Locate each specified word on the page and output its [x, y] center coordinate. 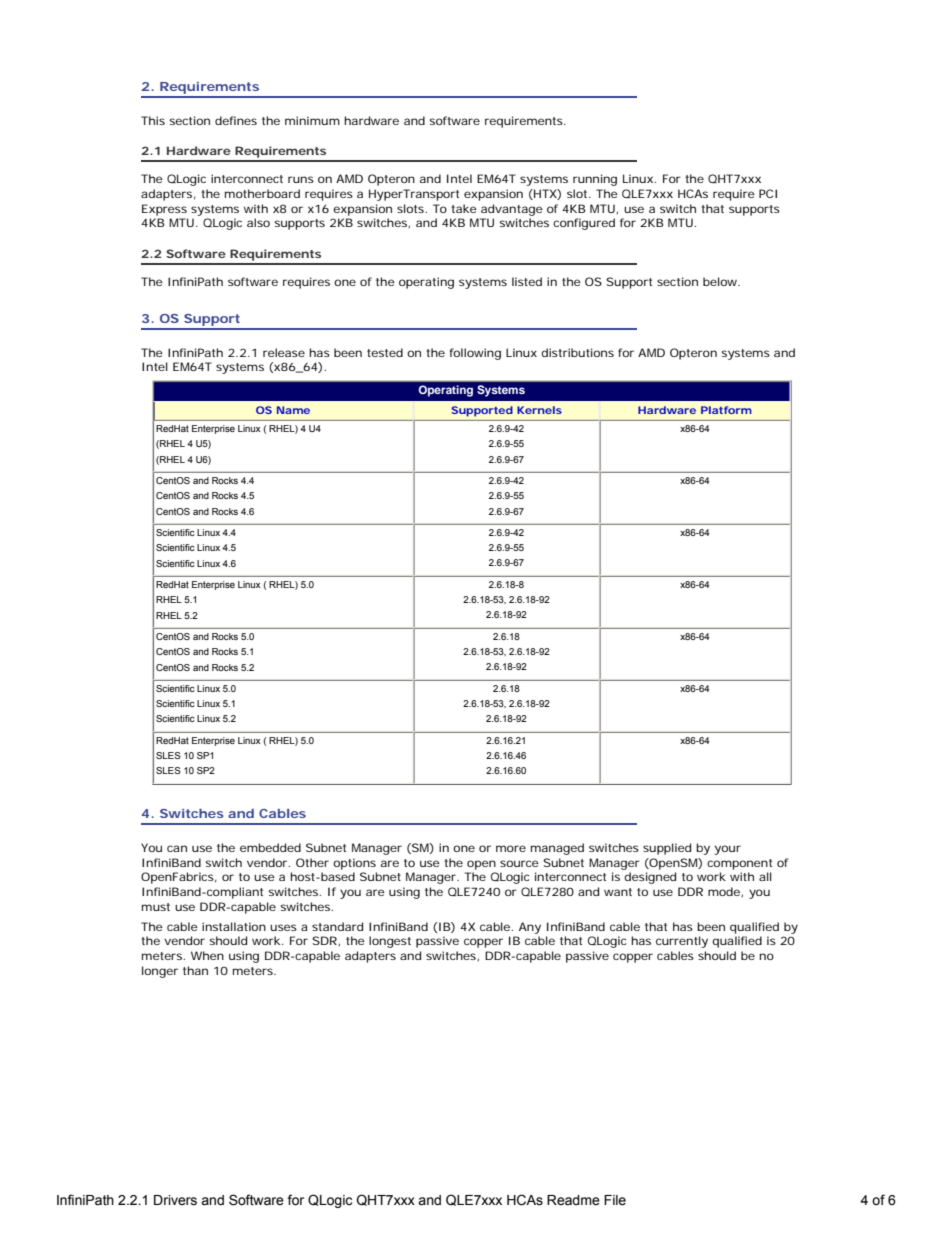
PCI [768, 193]
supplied [667, 849]
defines [236, 120]
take [464, 208]
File [615, 1200]
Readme [573, 1200]
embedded [270, 847]
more [511, 848]
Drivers [175, 1200]
